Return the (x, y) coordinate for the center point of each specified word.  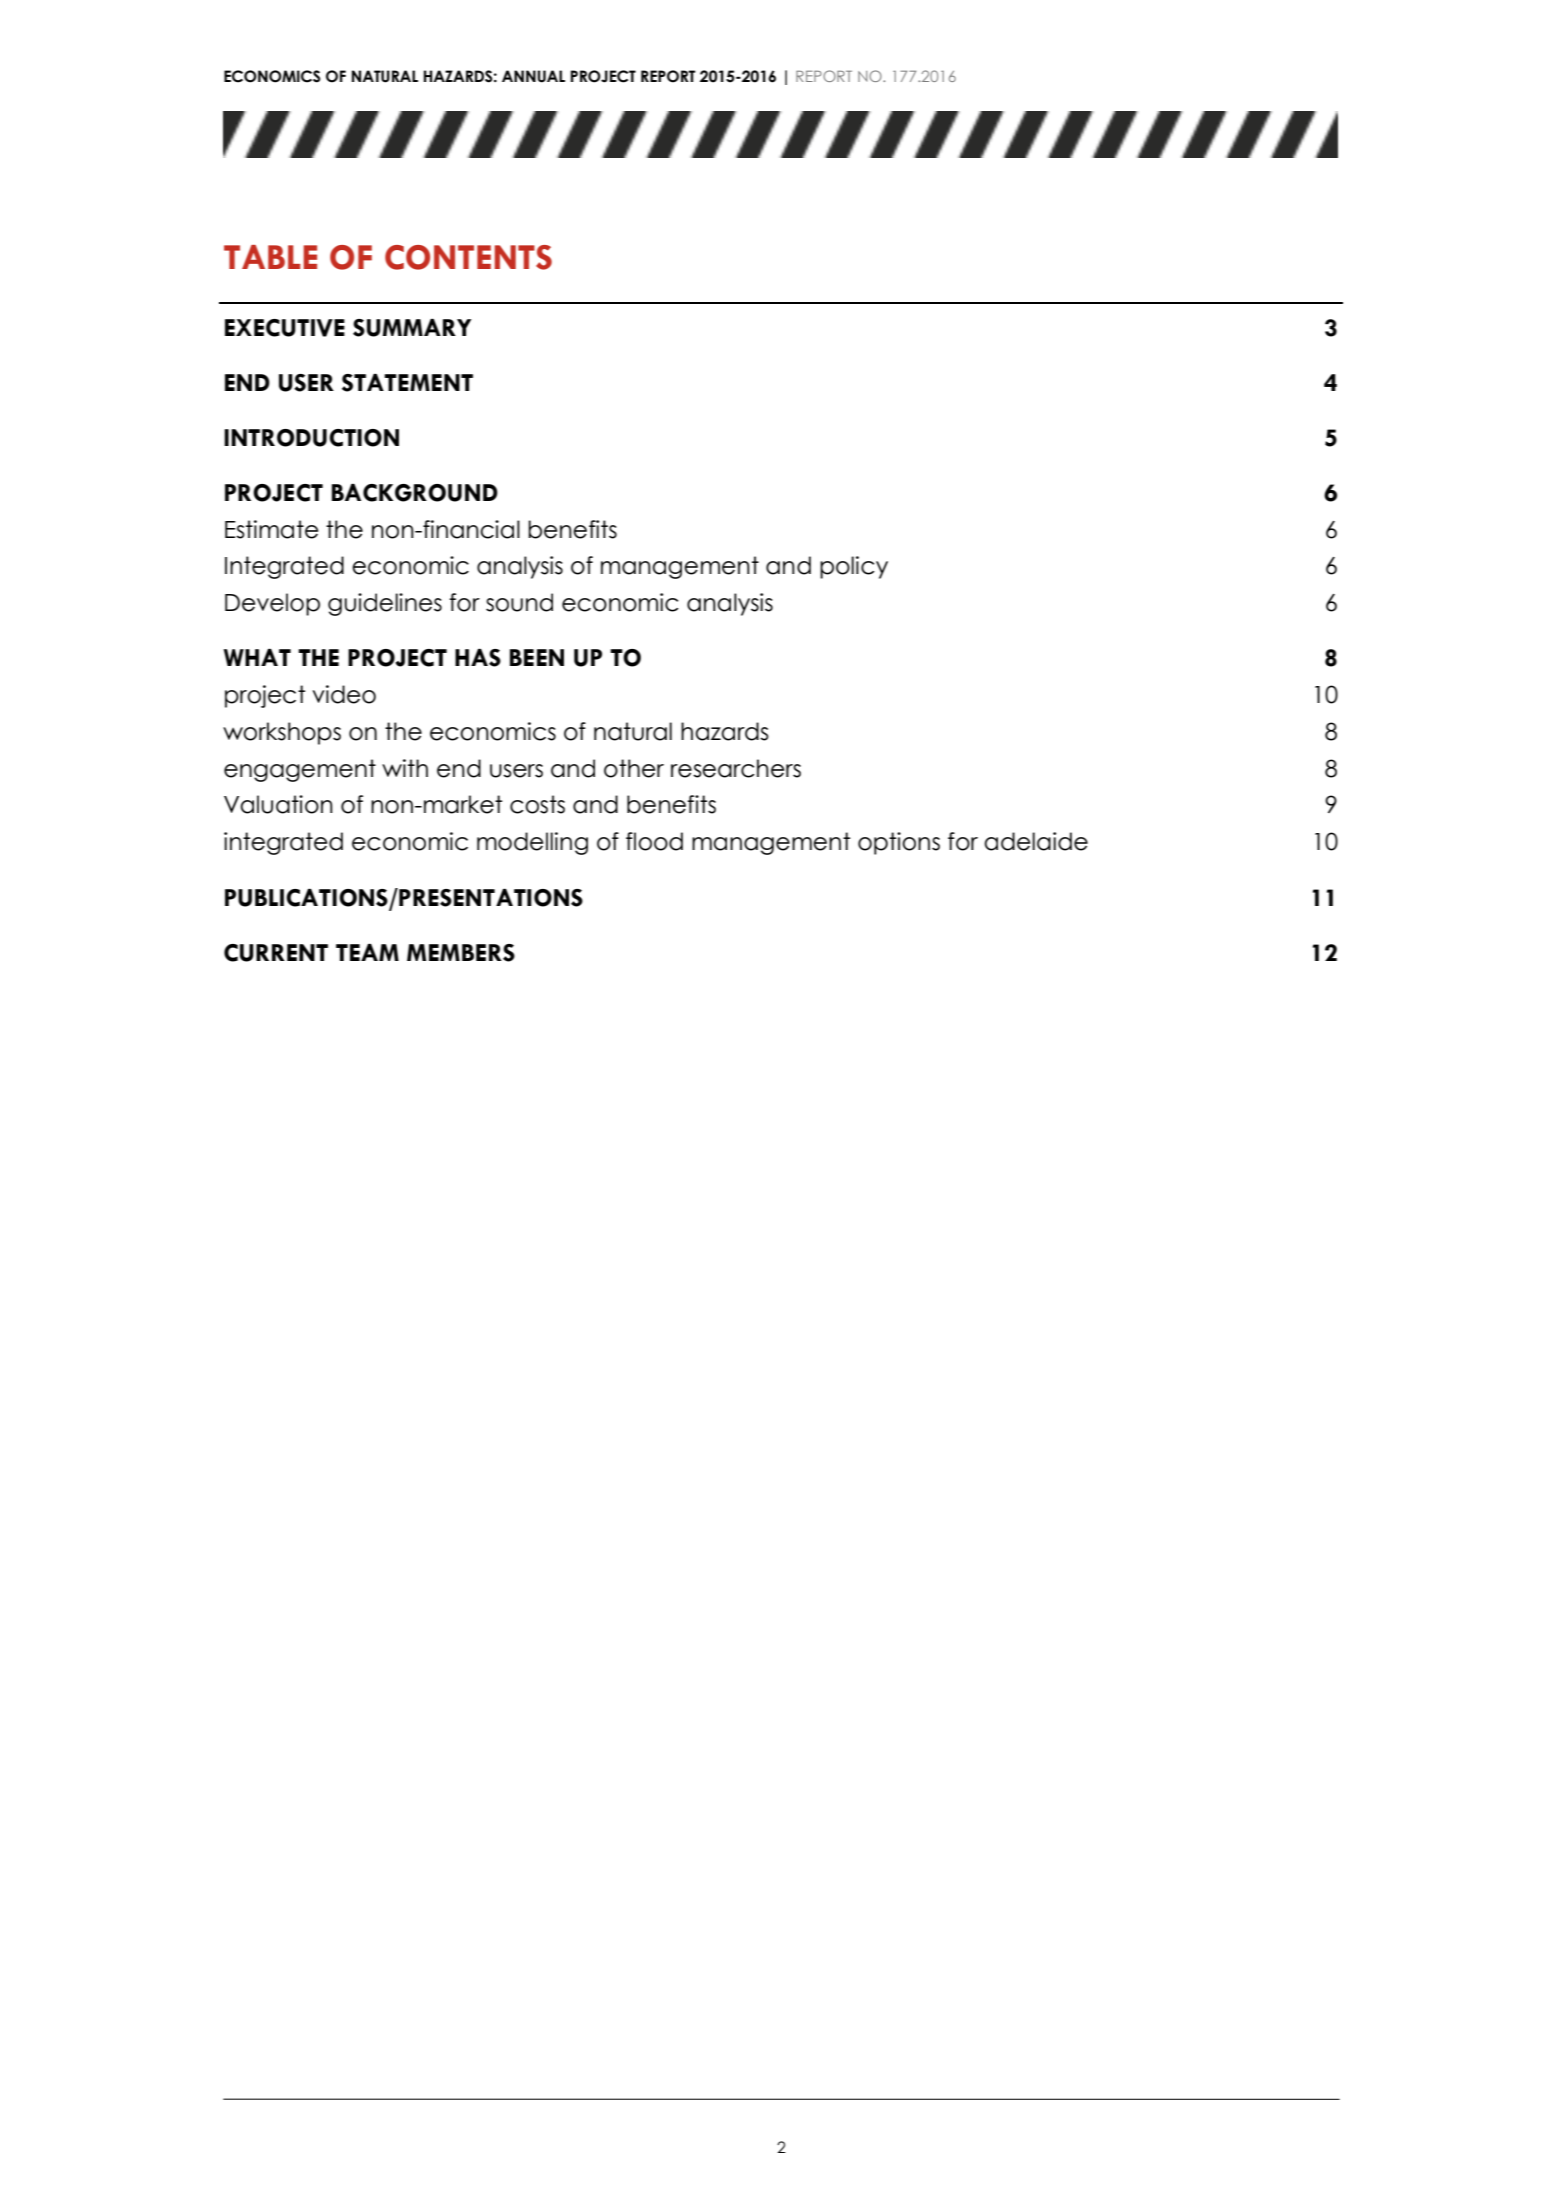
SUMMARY (412, 328)
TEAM (367, 952)
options (899, 843)
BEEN (537, 657)
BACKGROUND (415, 493)
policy (854, 567)
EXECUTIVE (285, 328)
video (344, 694)
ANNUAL (533, 76)
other (634, 768)
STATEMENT (407, 383)
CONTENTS (468, 257)
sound (519, 602)
